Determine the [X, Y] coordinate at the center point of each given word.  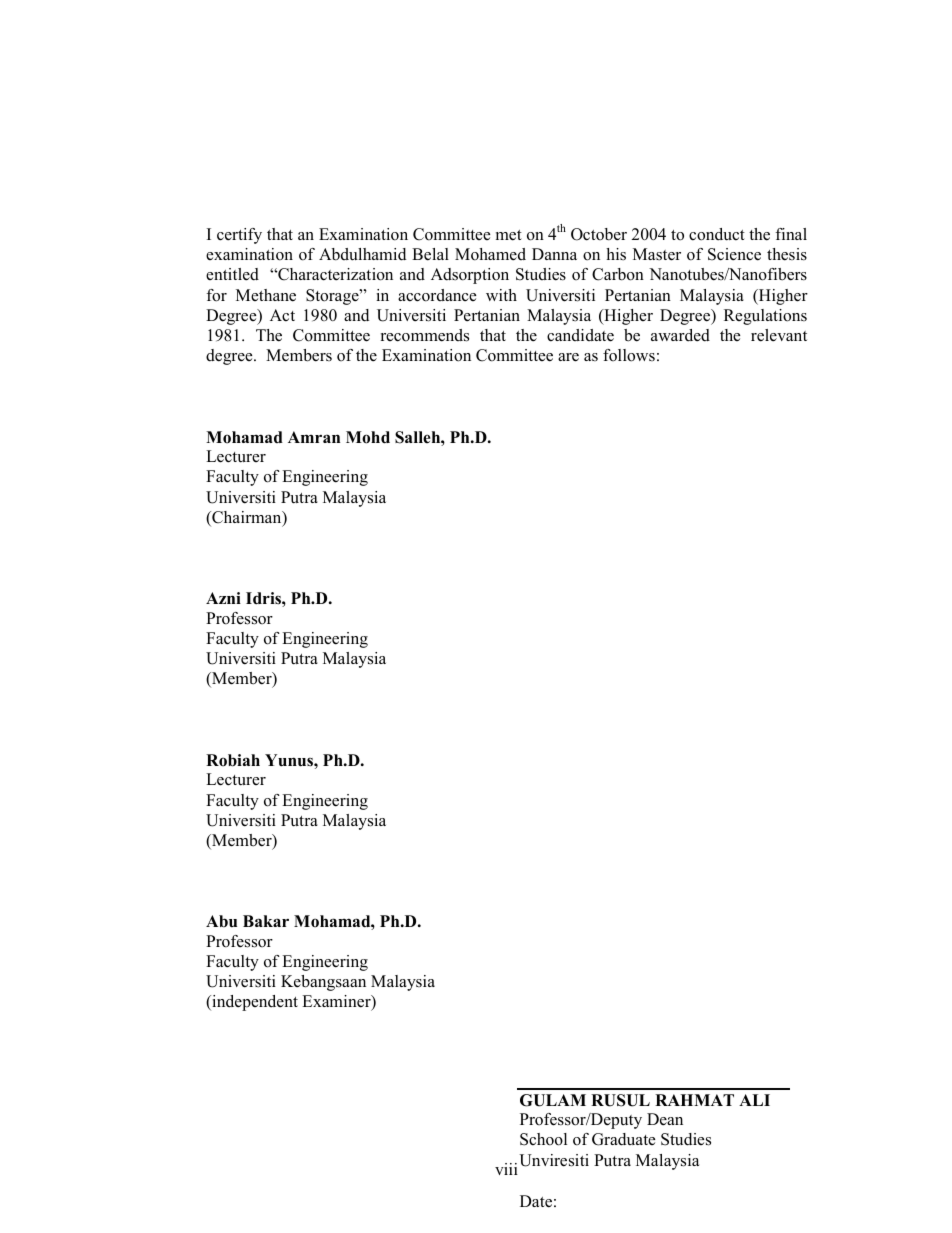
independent [254, 1003]
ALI [754, 1100]
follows [629, 355]
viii [506, 1169]
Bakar [266, 921]
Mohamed [490, 254]
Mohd [368, 437]
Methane [266, 295]
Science [734, 254]
